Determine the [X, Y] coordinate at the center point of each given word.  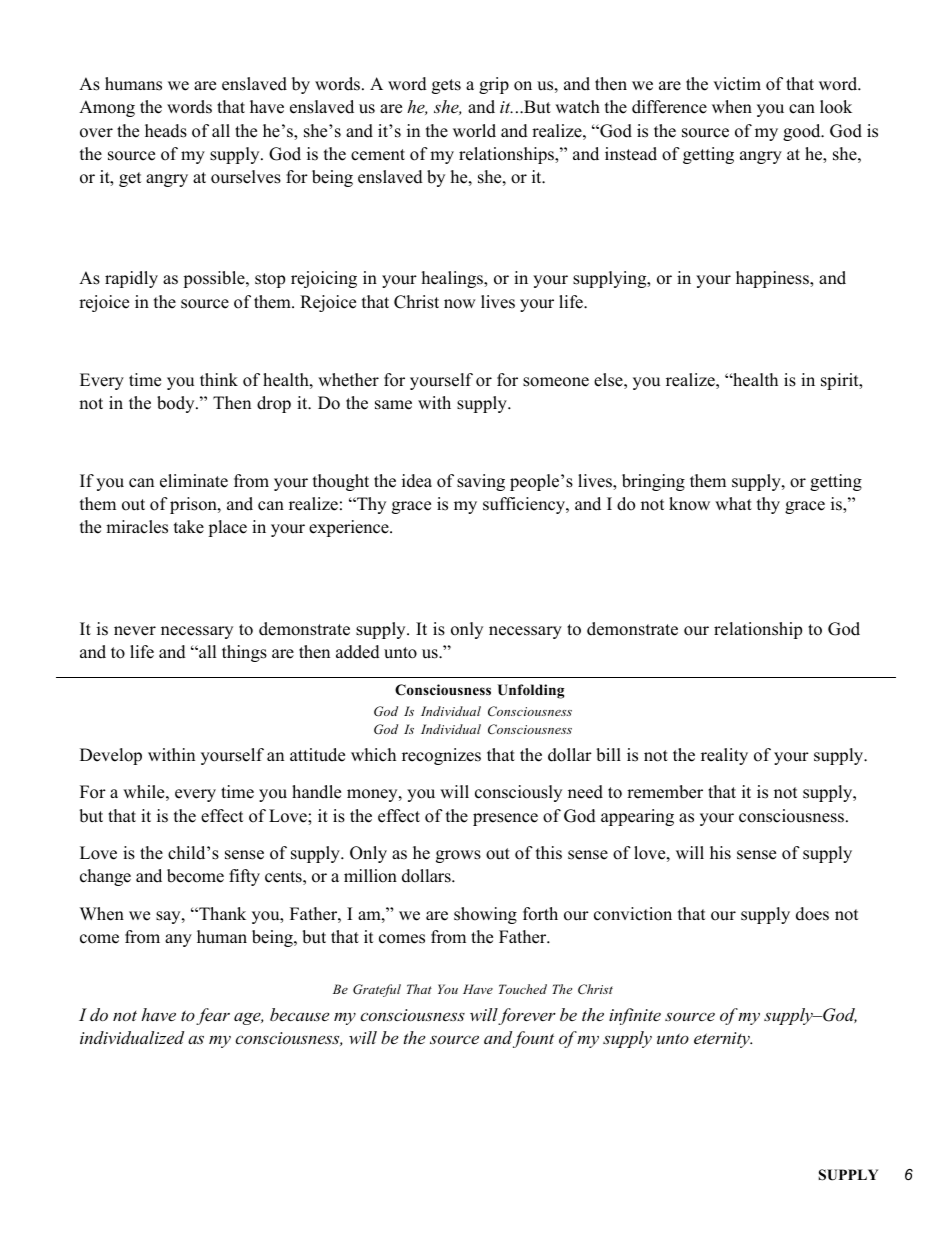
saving [481, 482]
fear [213, 1016]
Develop [111, 756]
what [733, 503]
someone [556, 382]
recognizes [441, 756]
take [189, 527]
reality [724, 756]
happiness [773, 279]
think [219, 379]
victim [737, 84]
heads [166, 131]
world [474, 131]
